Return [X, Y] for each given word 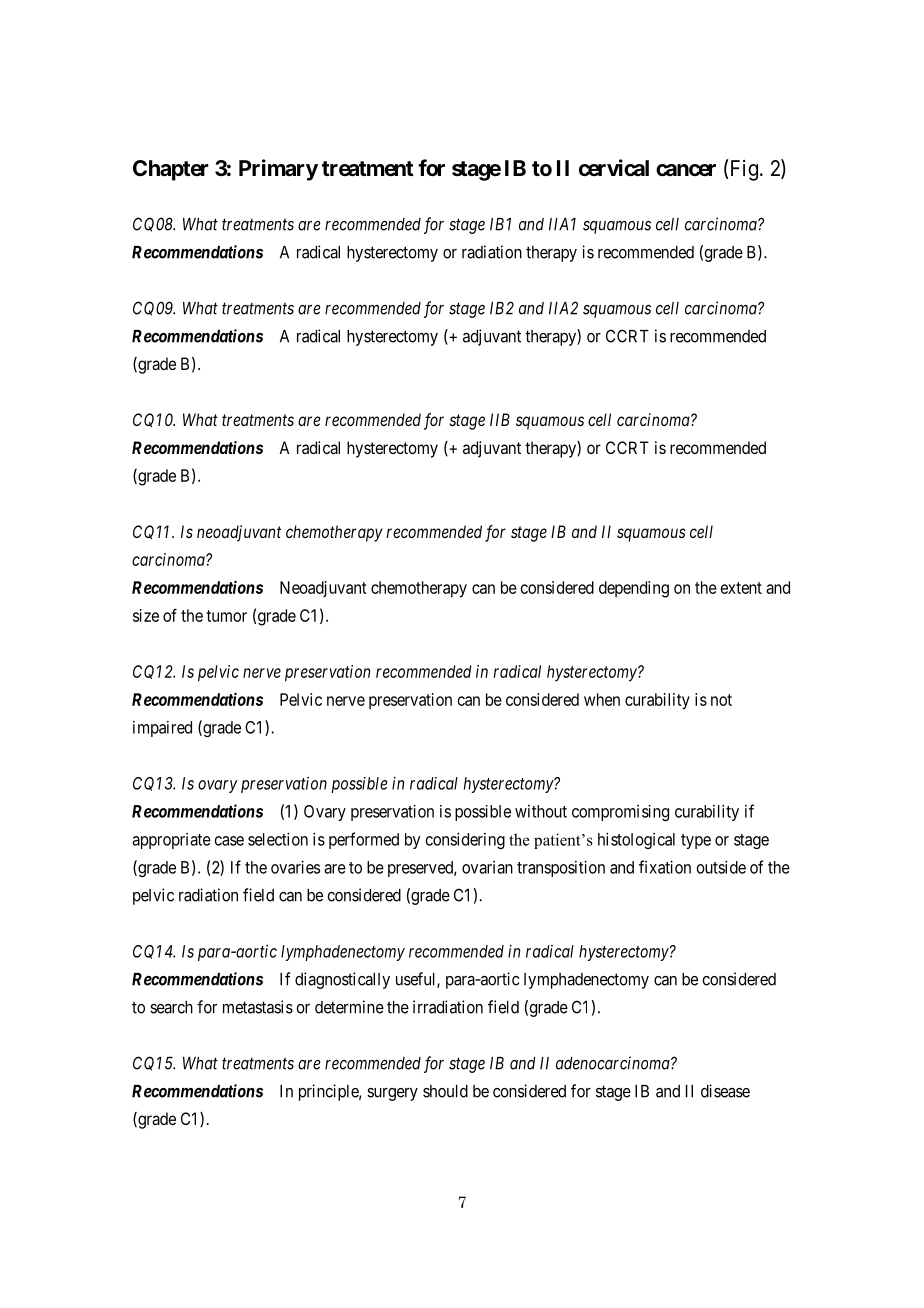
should [445, 1091]
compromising [620, 813]
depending [634, 589]
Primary [278, 170]
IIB [500, 419]
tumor [226, 616]
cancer [686, 170]
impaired [162, 729]
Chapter [171, 170]
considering [465, 840]
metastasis [258, 1007]
